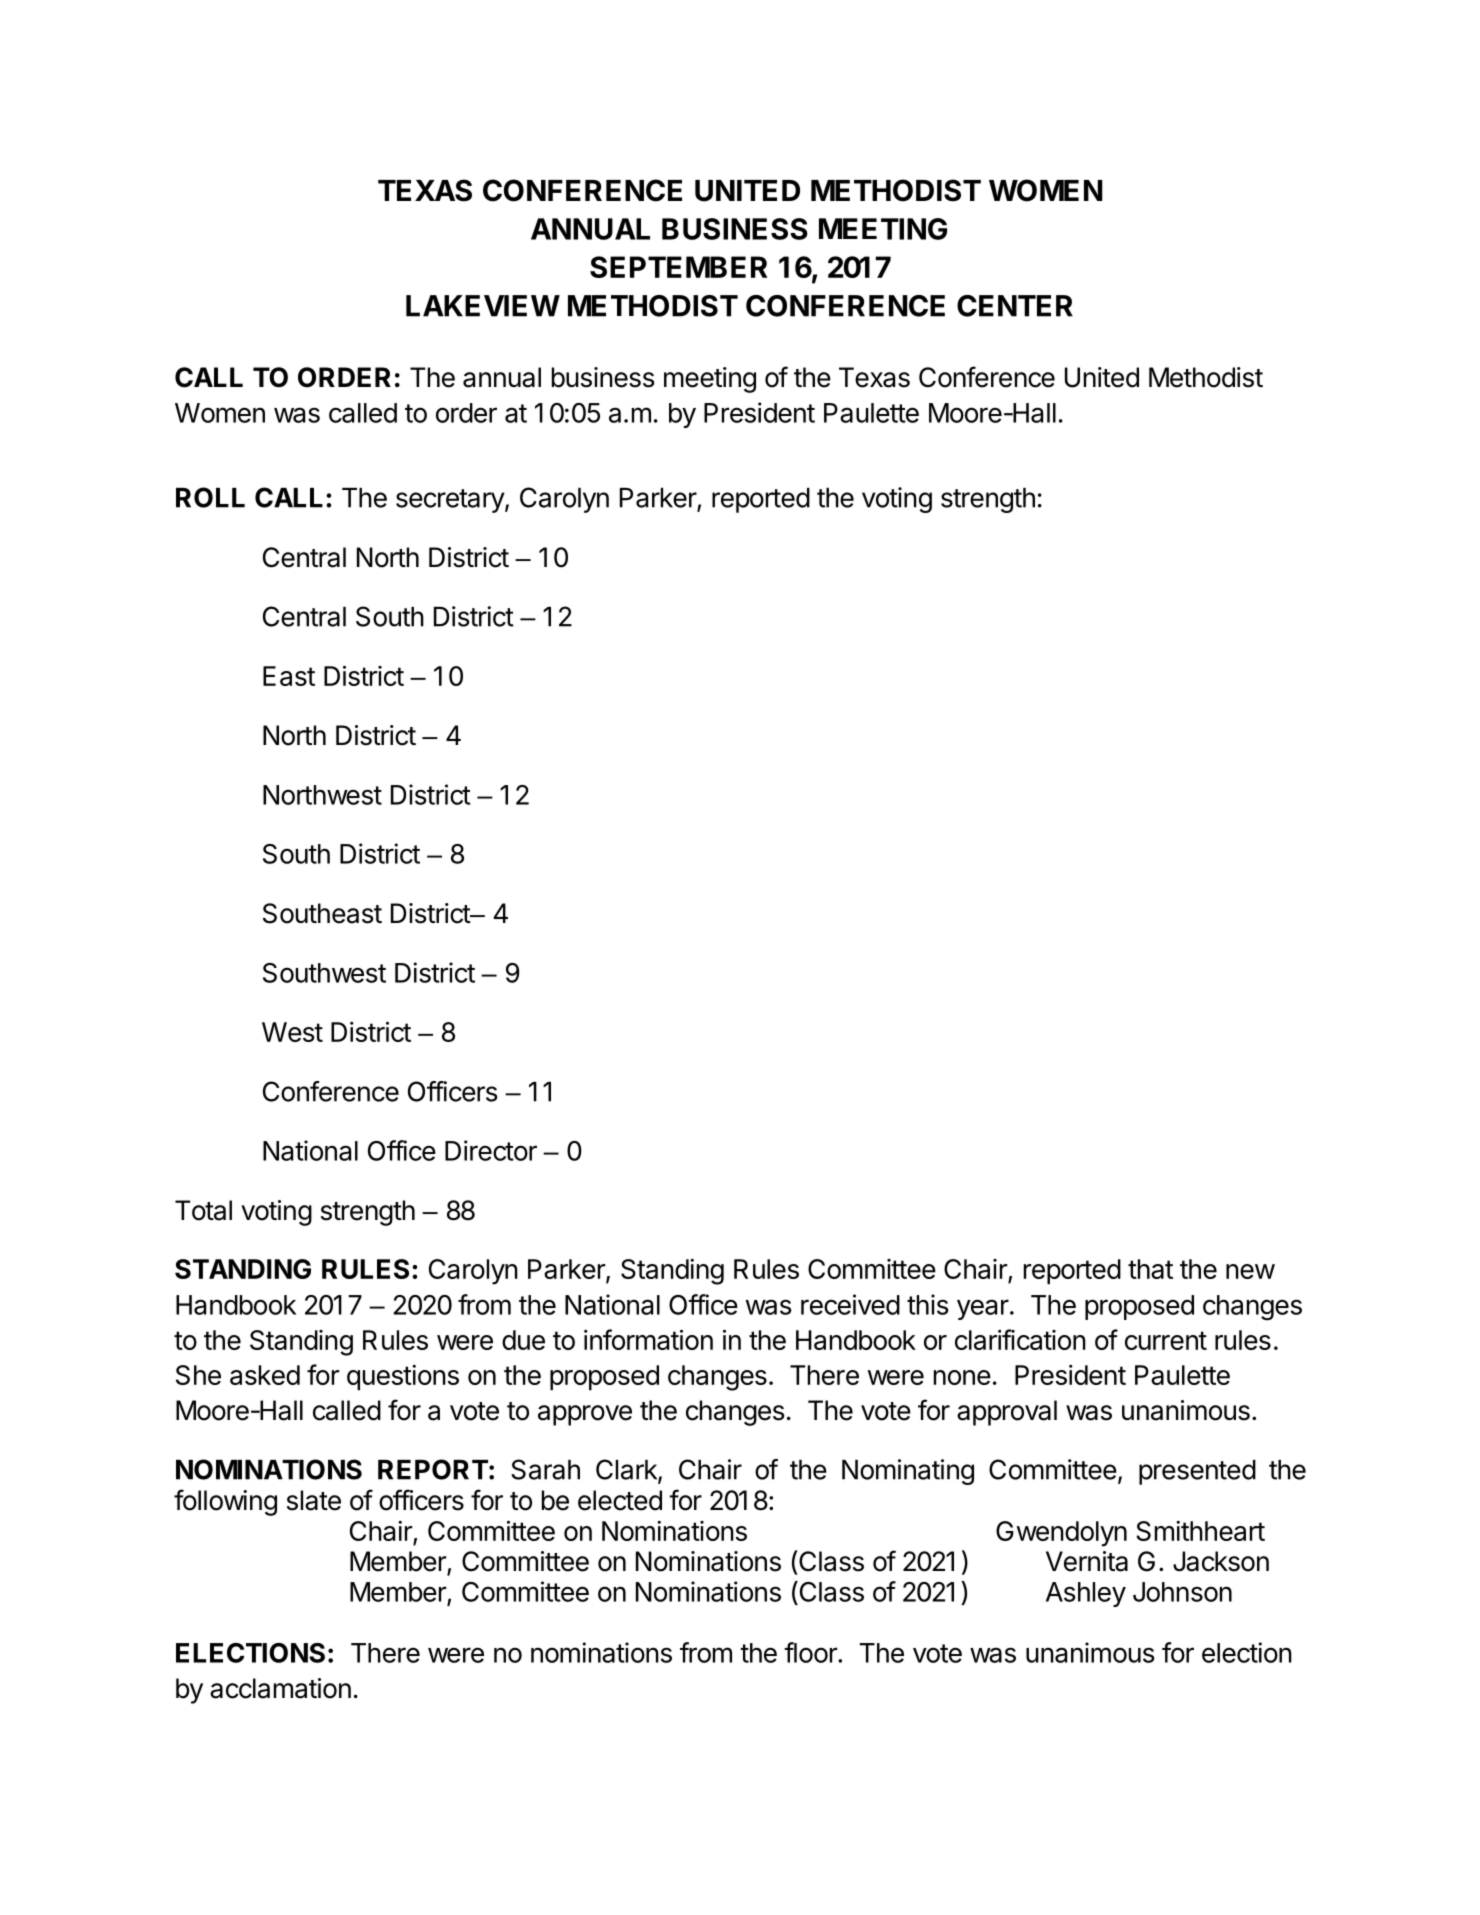 The height and width of the screenshot is (1915, 1480). Describe the element at coordinates (483, 306) in the screenshot. I see `LAKEVIEW` at that location.
